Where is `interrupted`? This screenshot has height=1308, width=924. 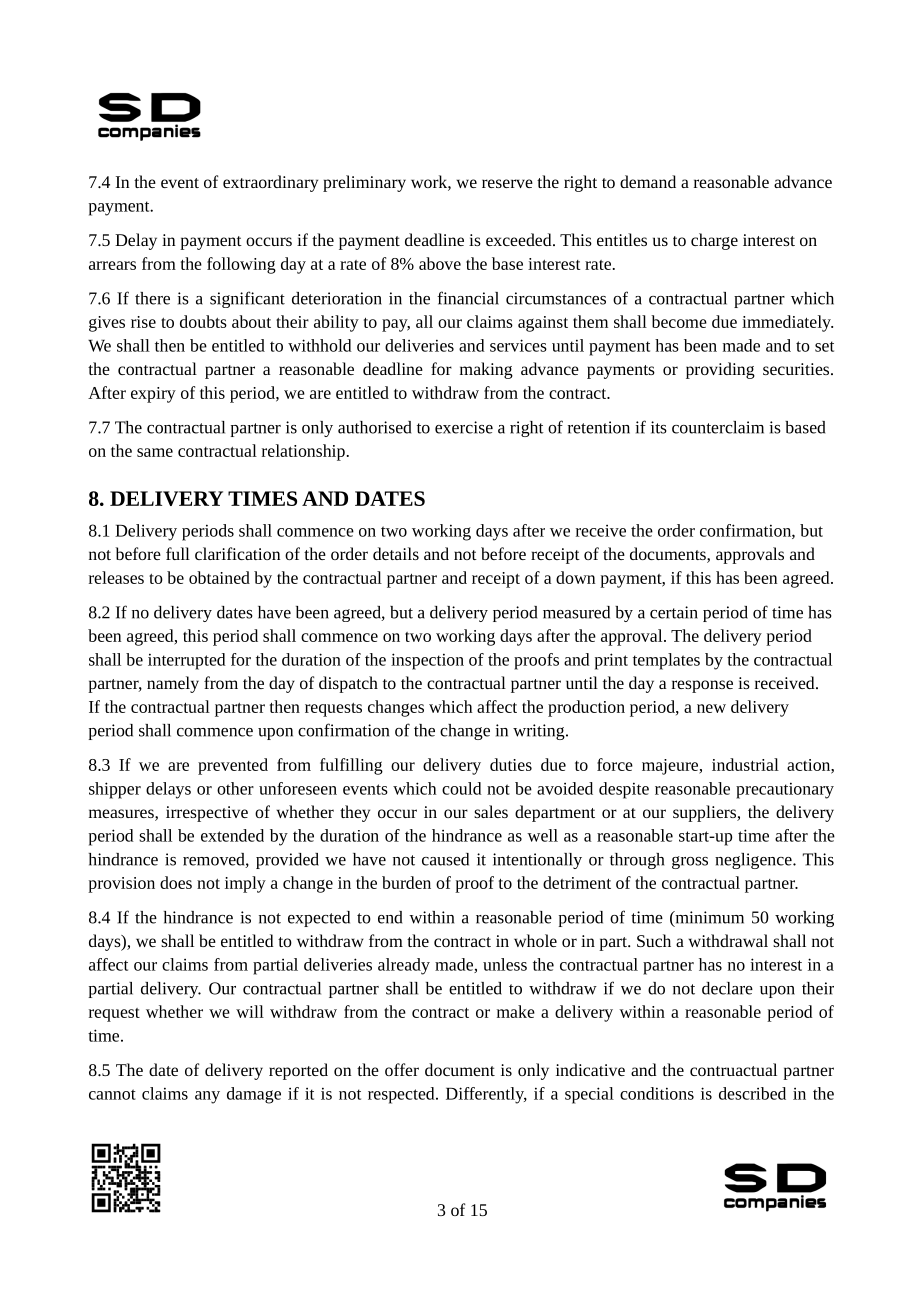 interrupted is located at coordinates (187, 661).
